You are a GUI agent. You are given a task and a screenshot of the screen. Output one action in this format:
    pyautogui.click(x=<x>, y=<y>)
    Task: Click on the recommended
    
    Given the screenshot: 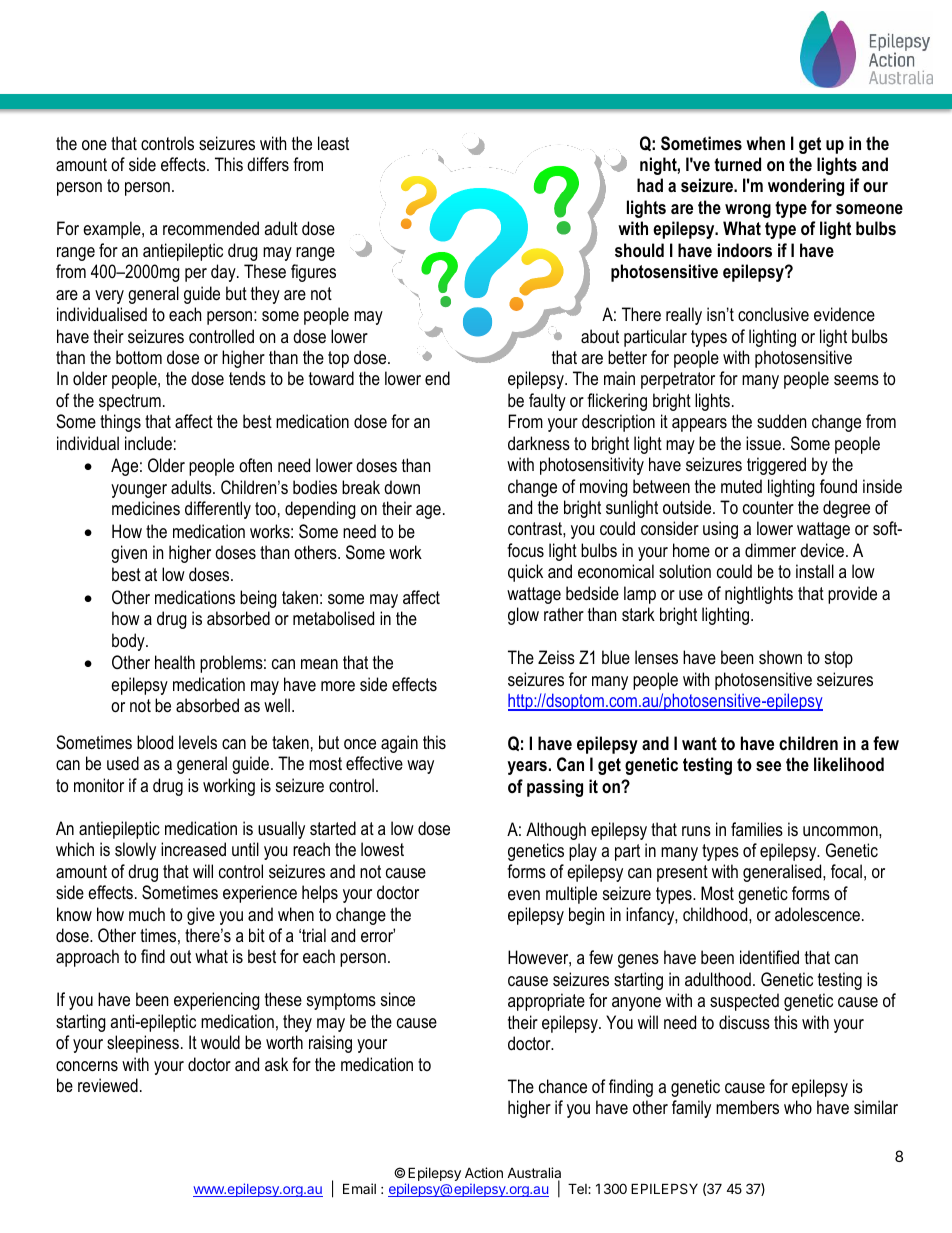 What is the action you would take?
    pyautogui.click(x=211, y=228)
